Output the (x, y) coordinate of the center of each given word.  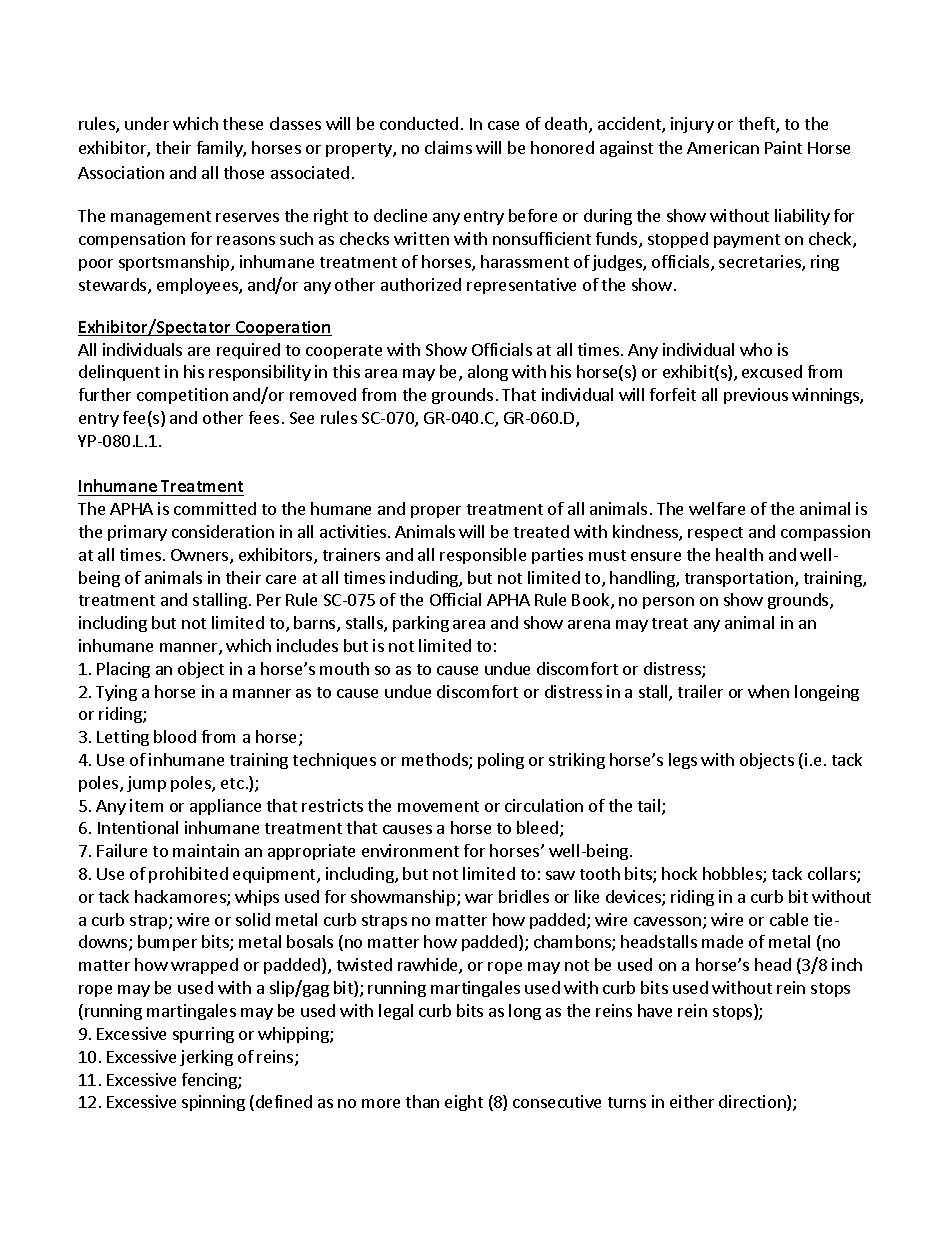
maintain (206, 850)
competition (182, 396)
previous (756, 396)
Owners (201, 556)
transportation (739, 579)
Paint (783, 147)
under (147, 123)
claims (448, 147)
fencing (210, 1081)
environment (410, 850)
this (346, 371)
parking (421, 624)
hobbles (733, 875)
